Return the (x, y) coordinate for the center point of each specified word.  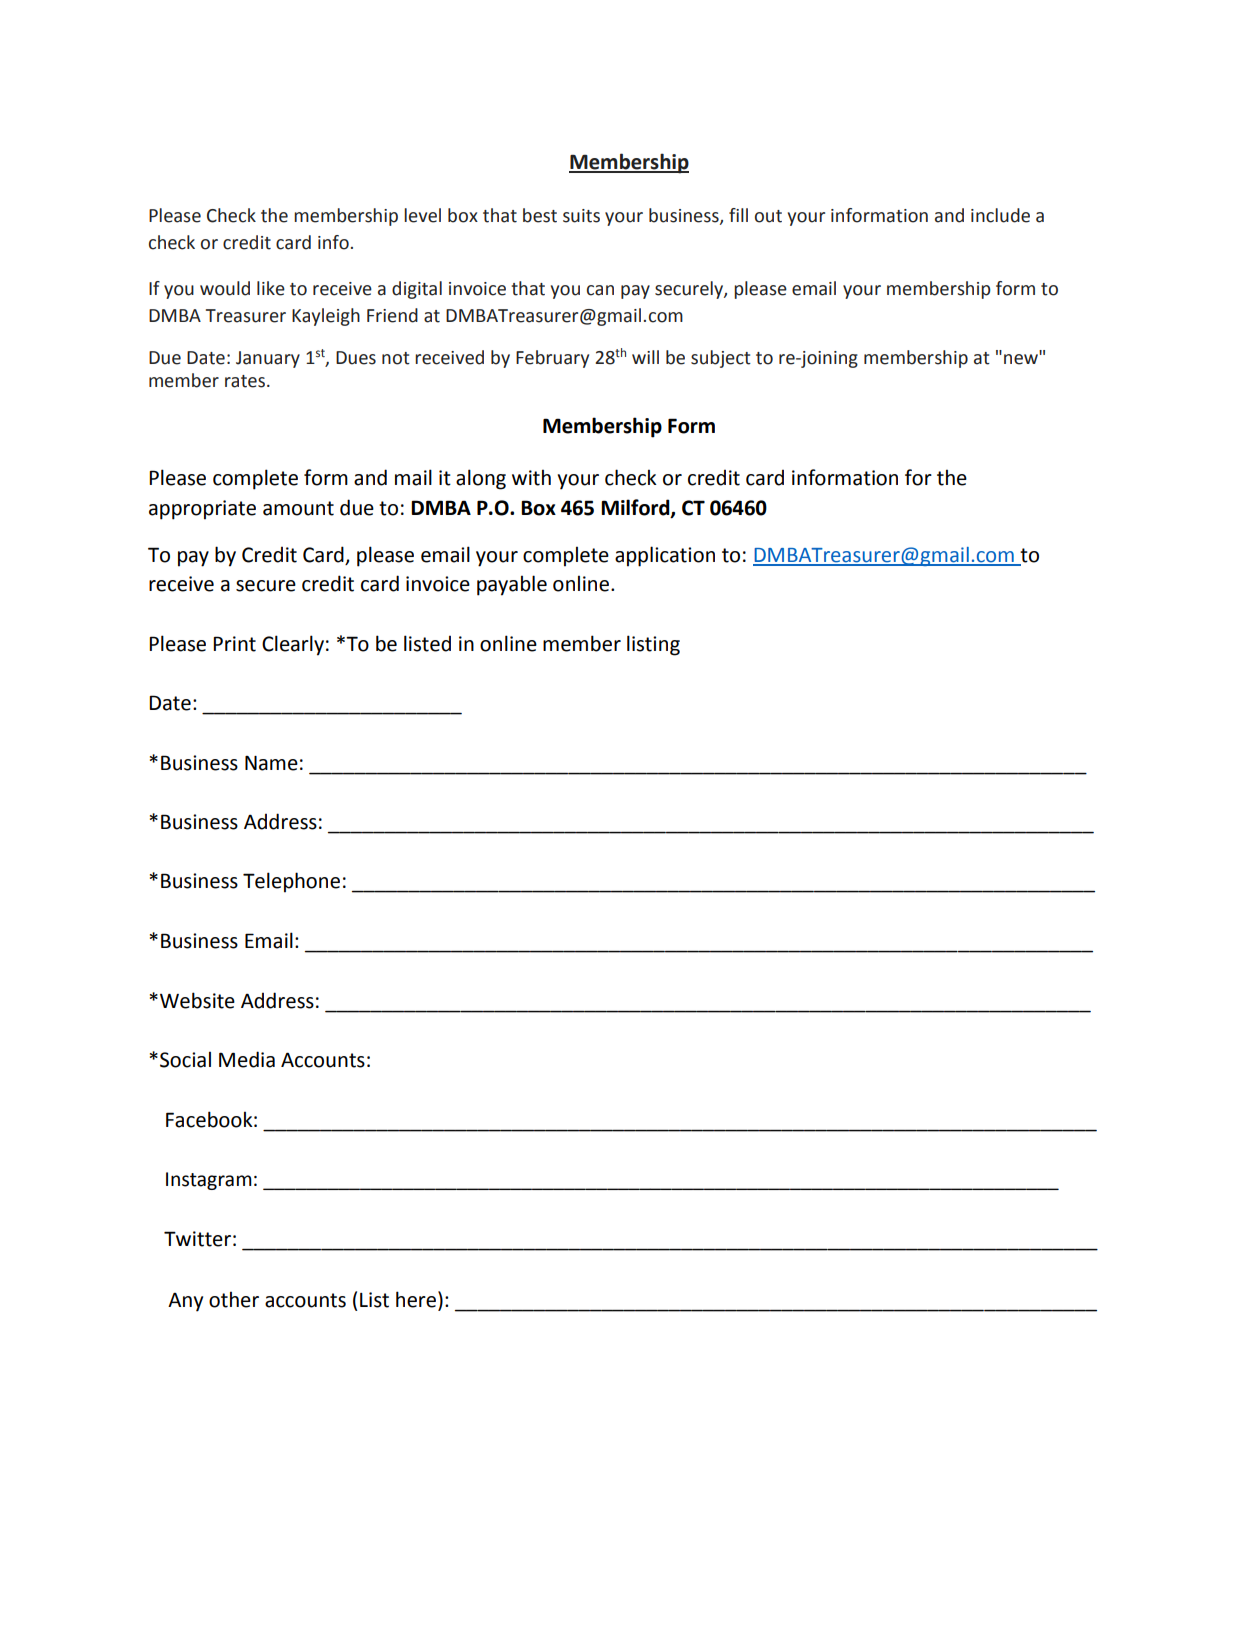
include (1000, 215)
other (234, 1299)
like (271, 288)
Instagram (209, 1181)
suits (581, 216)
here (416, 1299)
